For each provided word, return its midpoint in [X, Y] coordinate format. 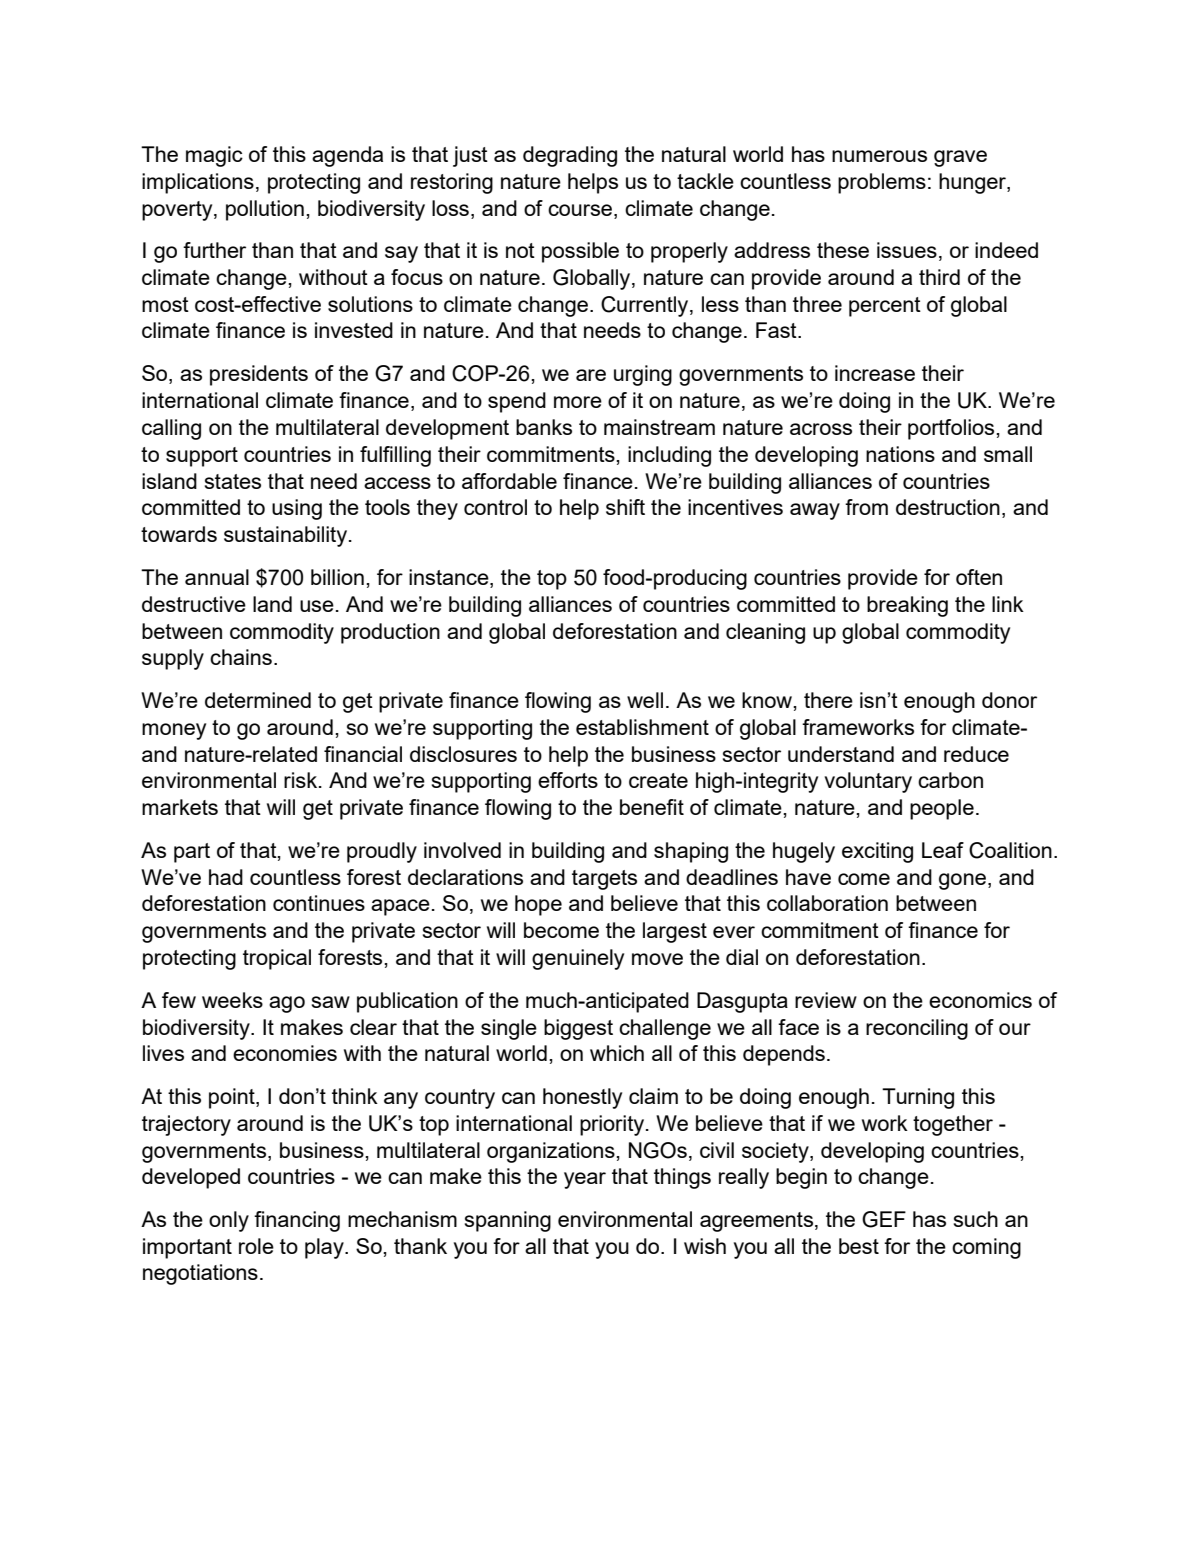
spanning [508, 1221]
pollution [265, 210]
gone [962, 881]
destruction [948, 507]
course [581, 210]
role [256, 1246]
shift [625, 507]
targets [604, 880]
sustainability [287, 536]
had [226, 877]
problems [882, 183]
